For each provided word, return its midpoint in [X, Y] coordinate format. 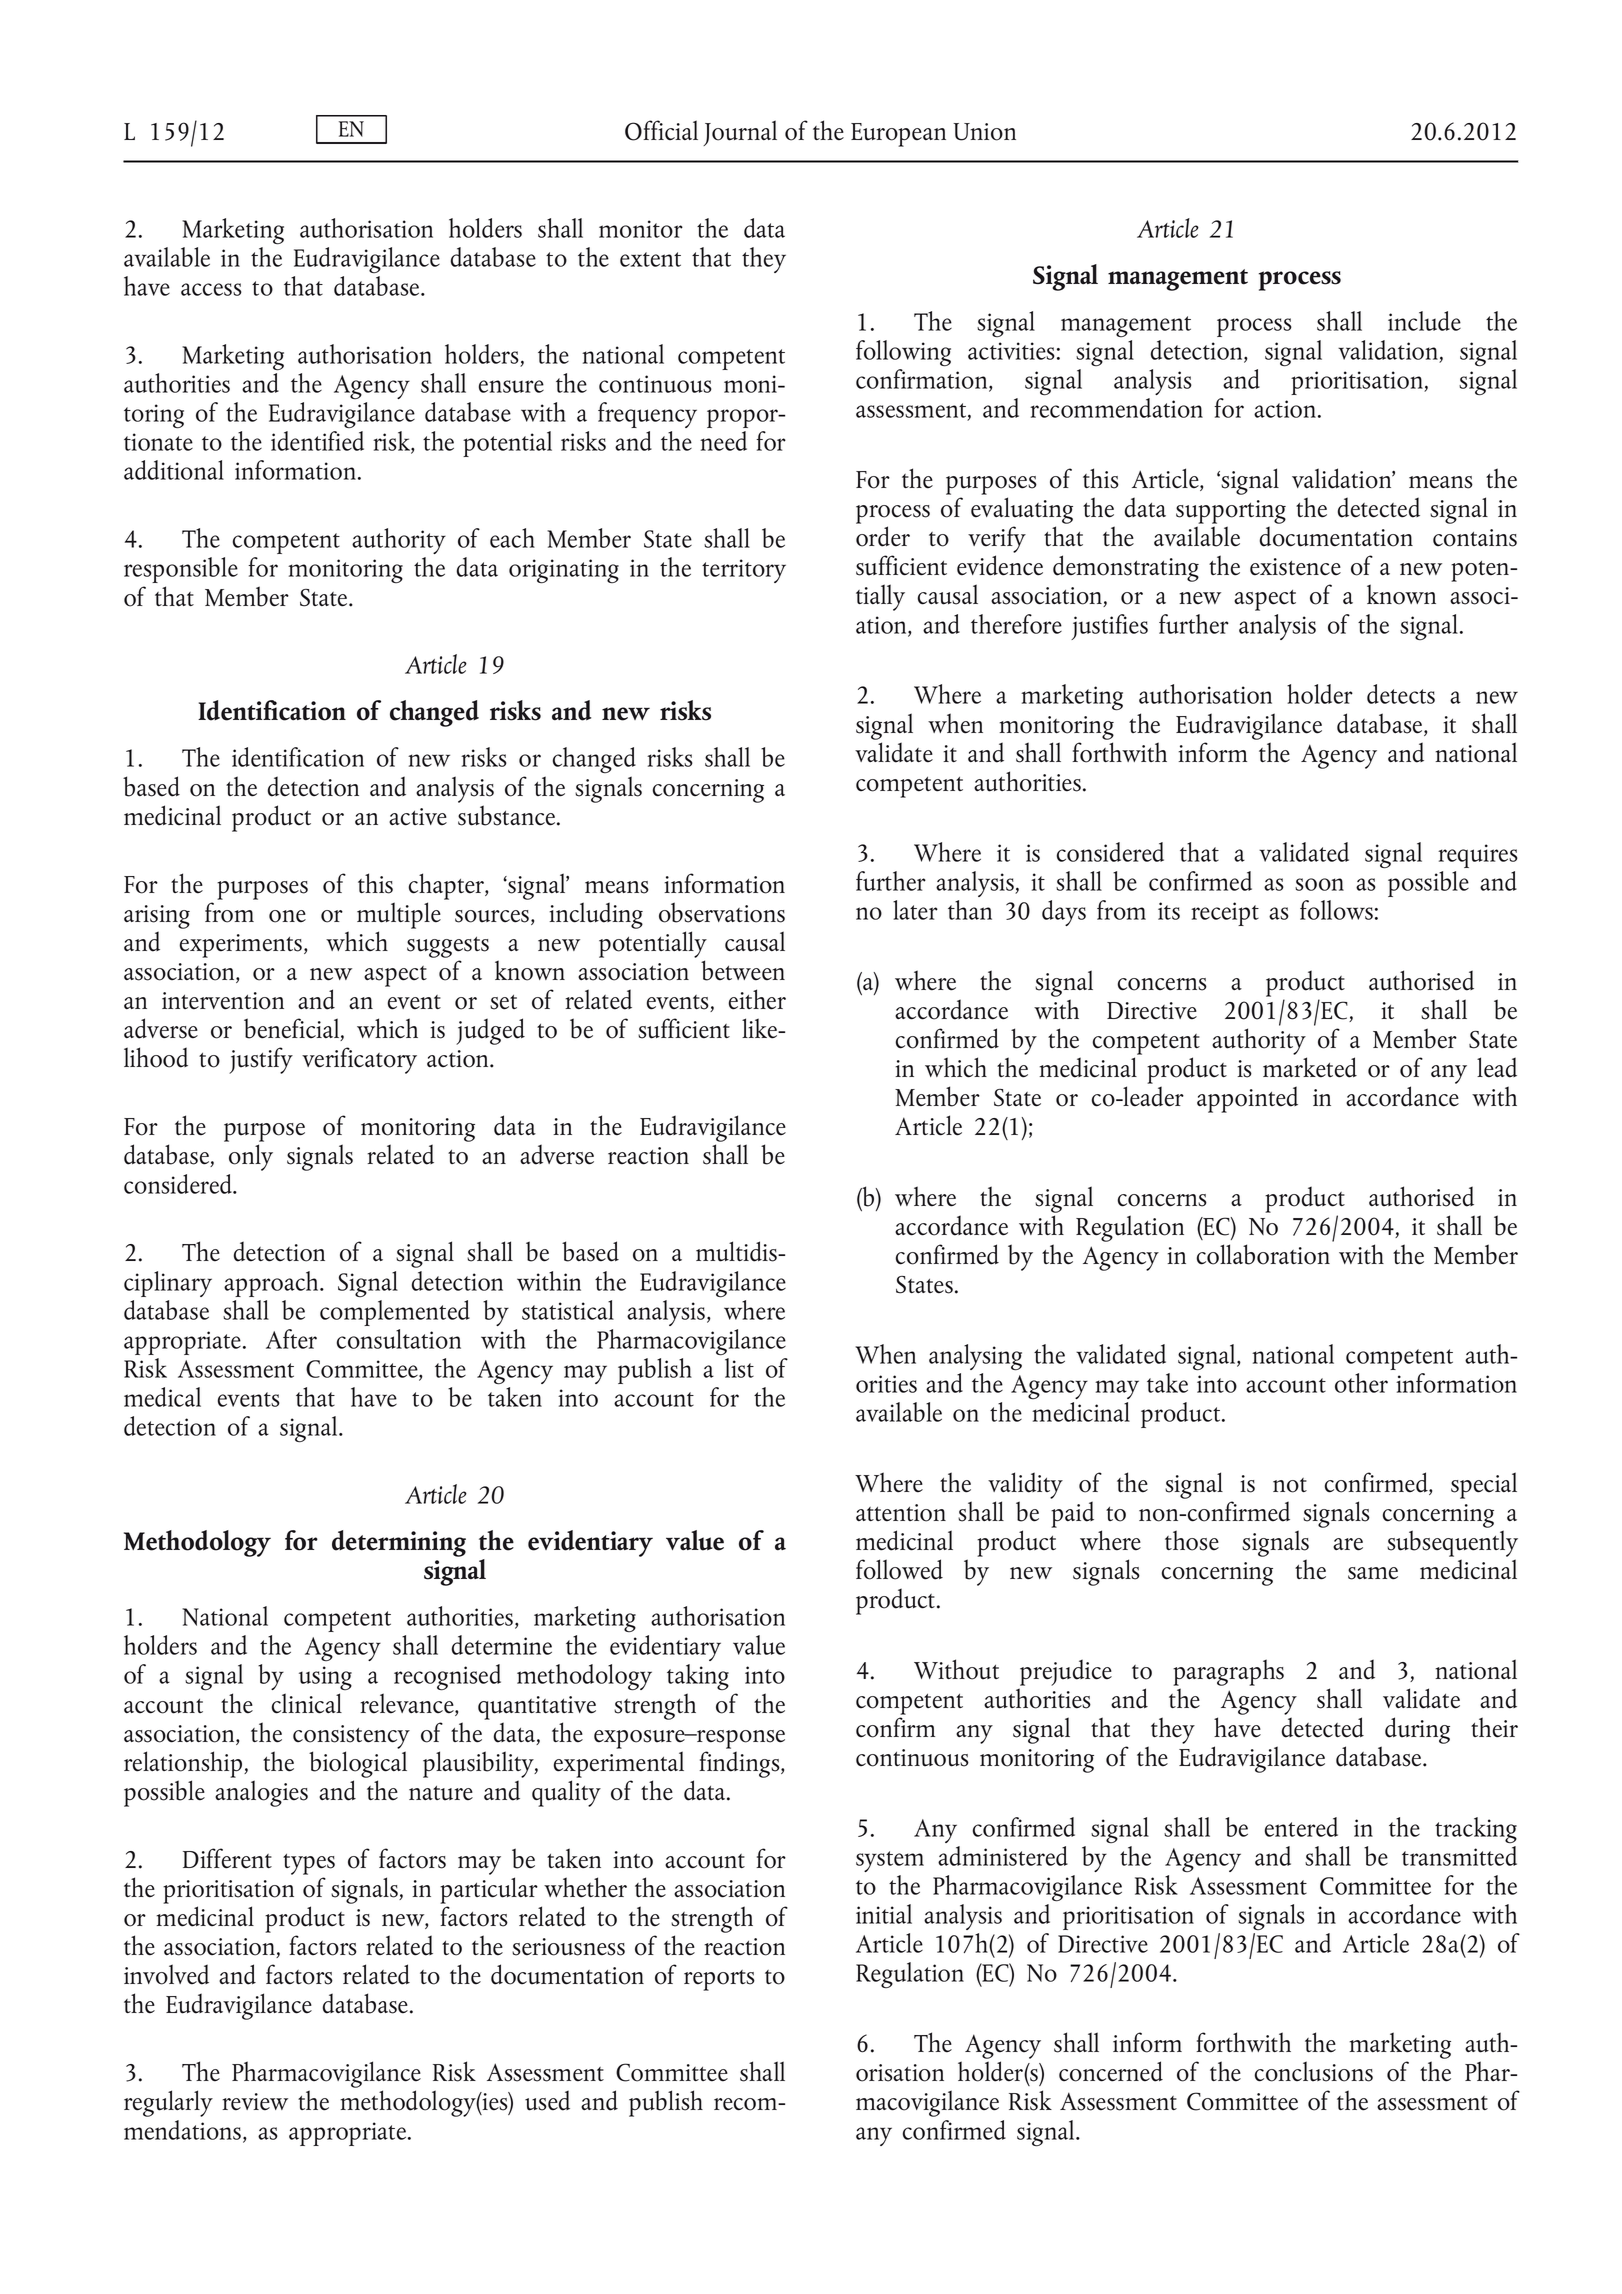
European [898, 135]
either [757, 999]
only [251, 1157]
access [211, 289]
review [255, 2102]
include [1424, 321]
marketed [1310, 1067]
